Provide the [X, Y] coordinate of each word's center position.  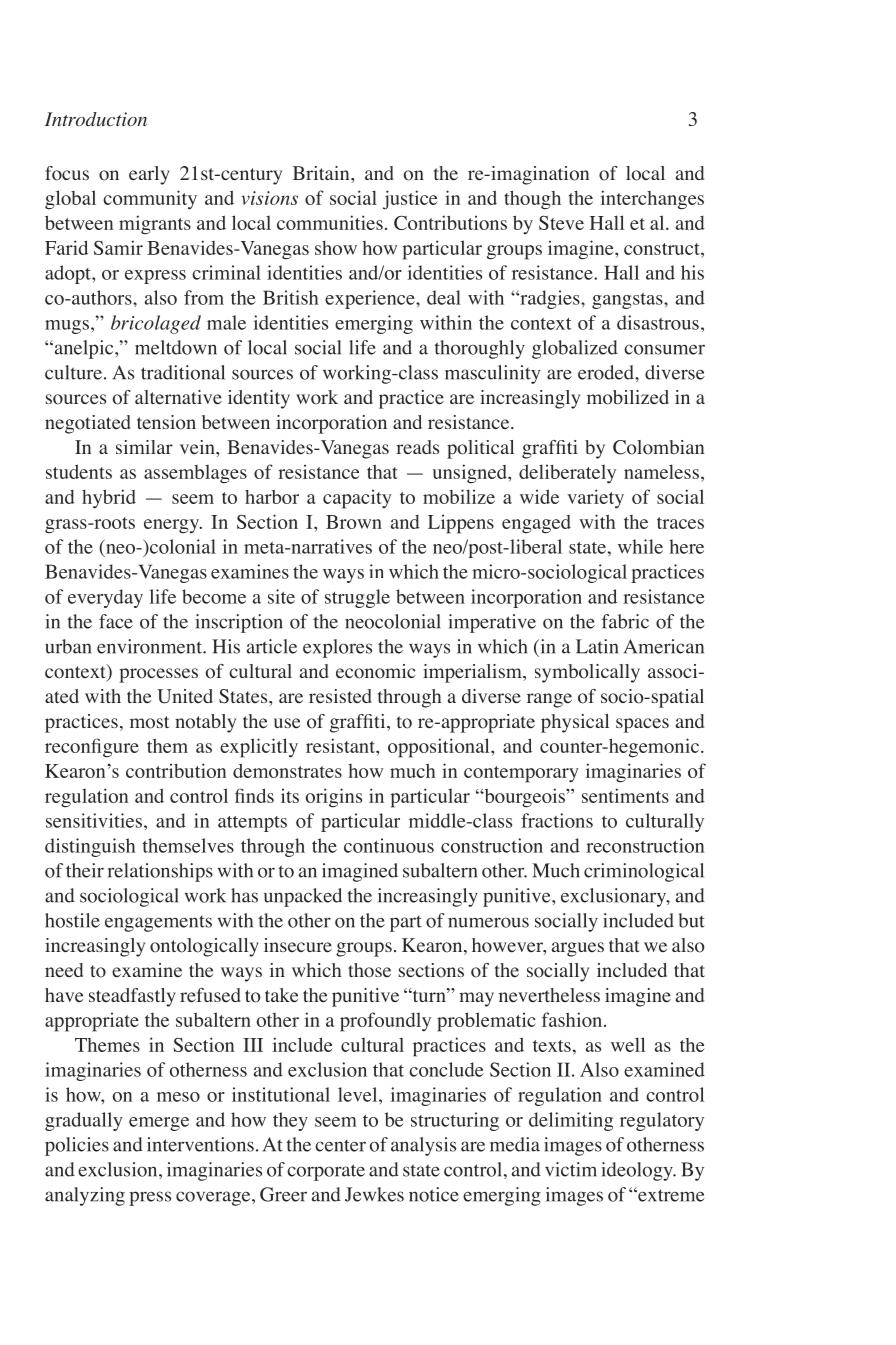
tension [166, 422]
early [149, 175]
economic [375, 671]
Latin [597, 646]
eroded [607, 372]
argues [578, 949]
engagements [158, 924]
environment [150, 646]
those [369, 970]
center [340, 1146]
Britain [322, 173]
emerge [159, 1124]
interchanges [652, 200]
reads [417, 447]
